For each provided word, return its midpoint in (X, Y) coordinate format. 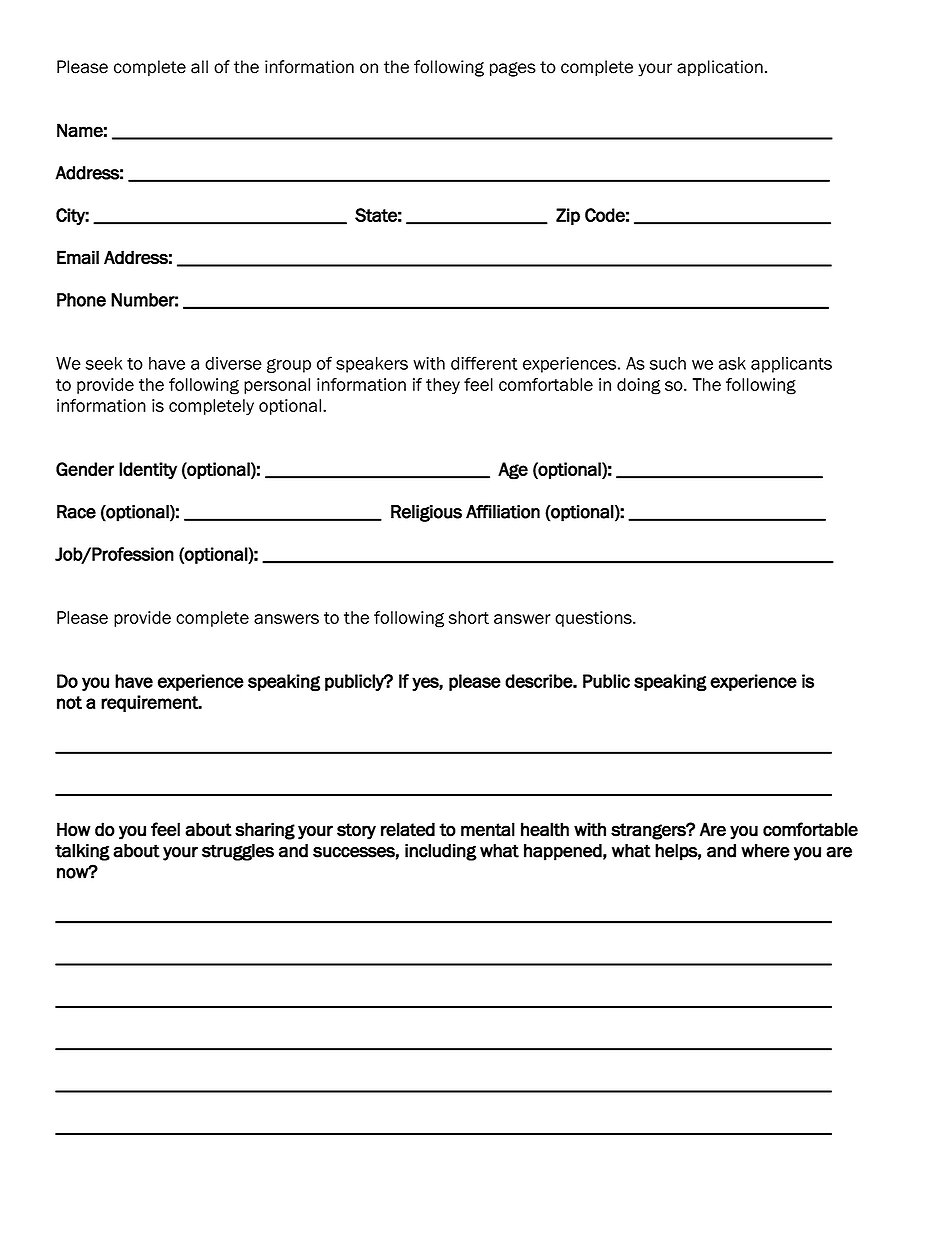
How (74, 829)
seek (104, 363)
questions (594, 619)
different (484, 363)
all (199, 67)
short (469, 617)
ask (732, 363)
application (720, 68)
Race (76, 512)
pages (513, 69)
